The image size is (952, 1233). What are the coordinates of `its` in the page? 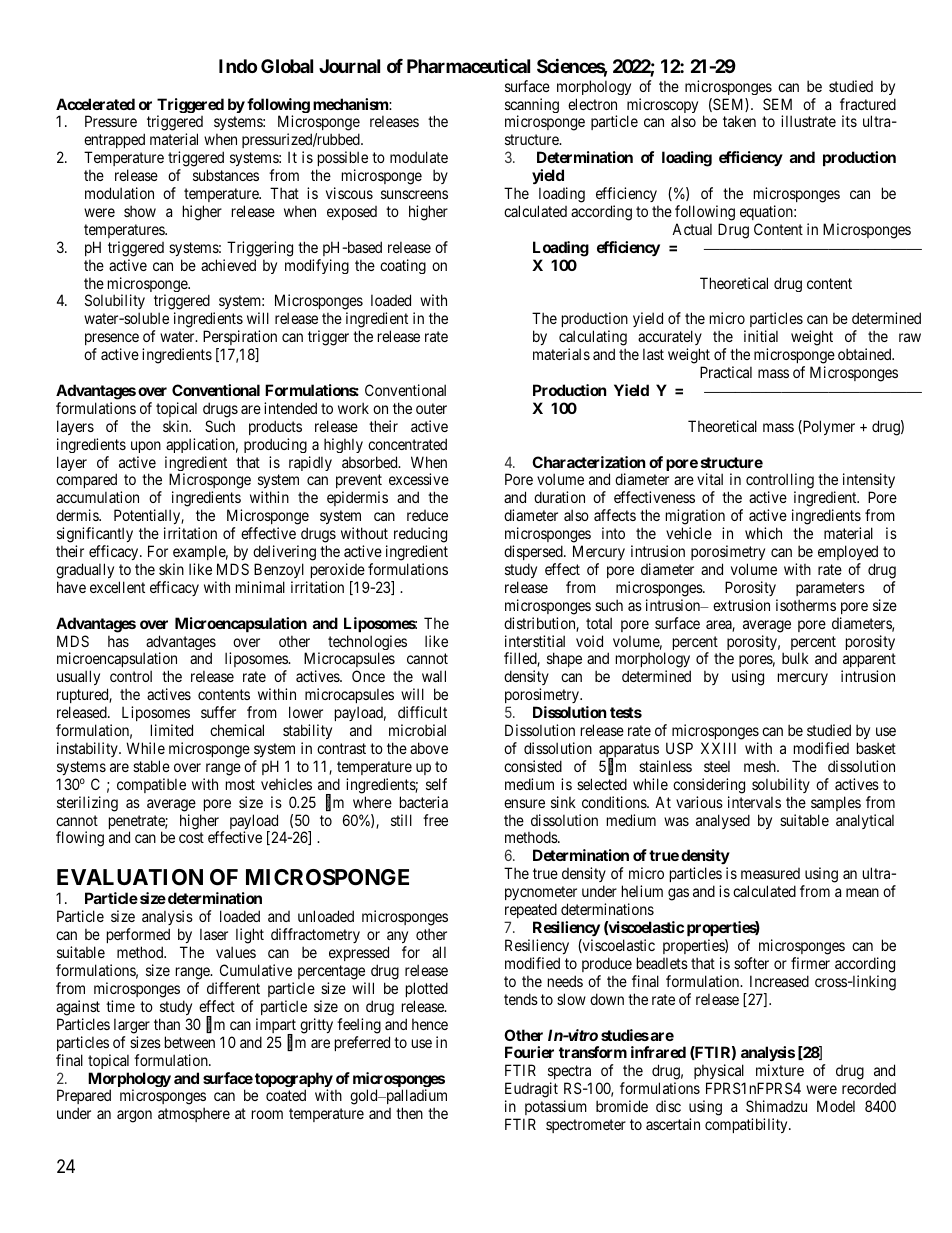 It's located at (849, 121).
